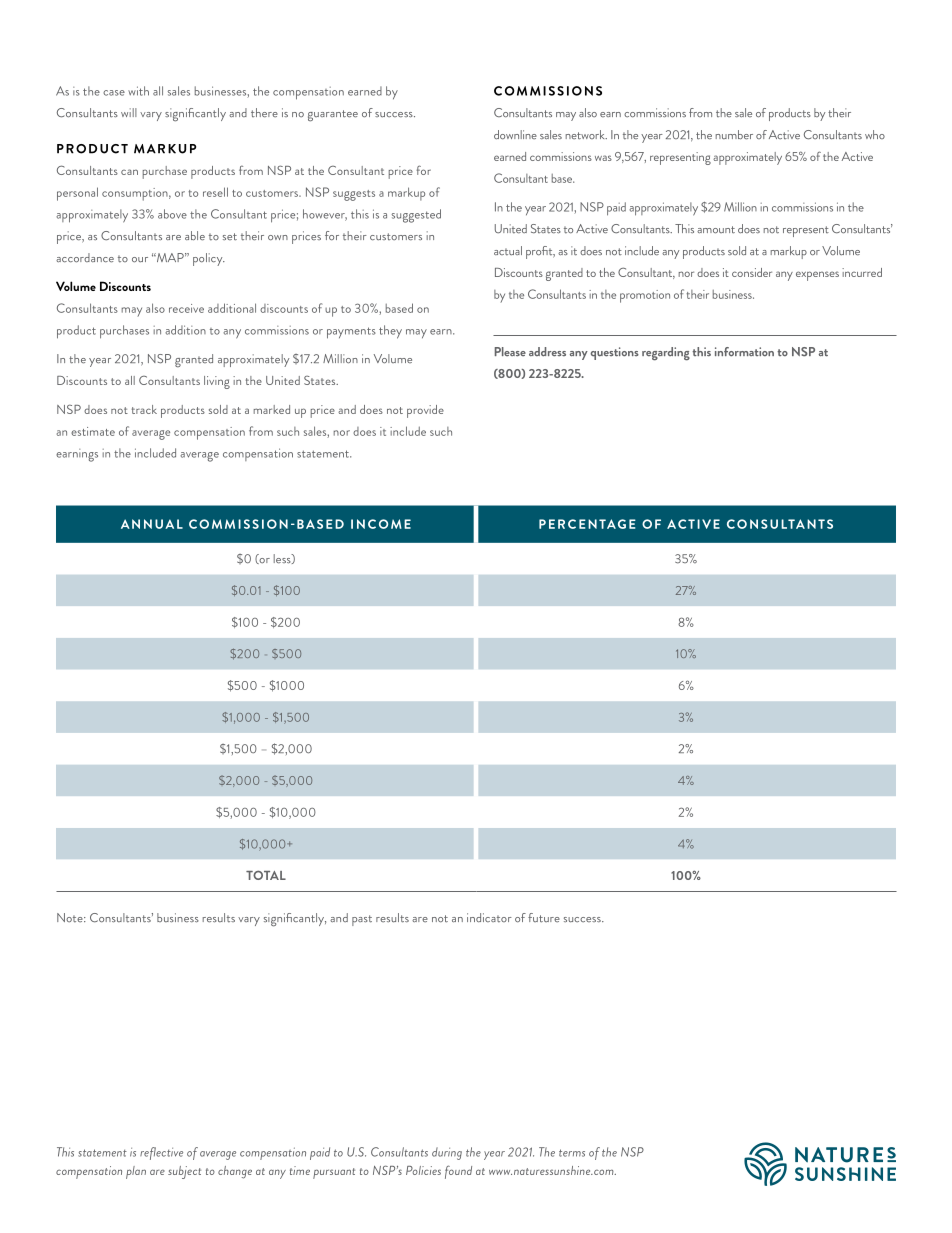 Image resolution: width=952 pixels, height=1233 pixels. I want to click on information, so click(744, 352).
